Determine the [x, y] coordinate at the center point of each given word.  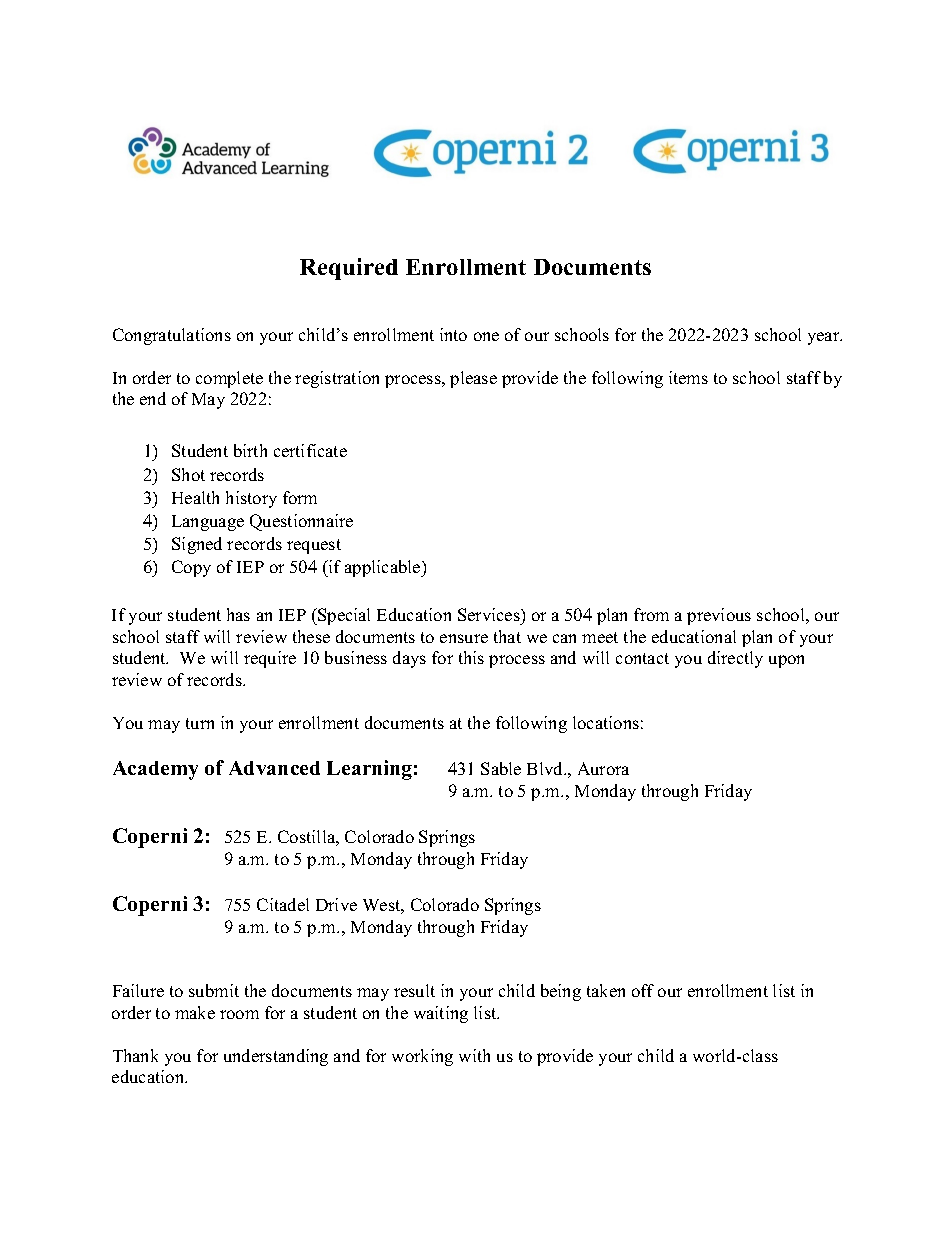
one [486, 336]
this [471, 657]
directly [735, 659]
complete [229, 379]
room [239, 1014]
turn [200, 723]
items [688, 377]
